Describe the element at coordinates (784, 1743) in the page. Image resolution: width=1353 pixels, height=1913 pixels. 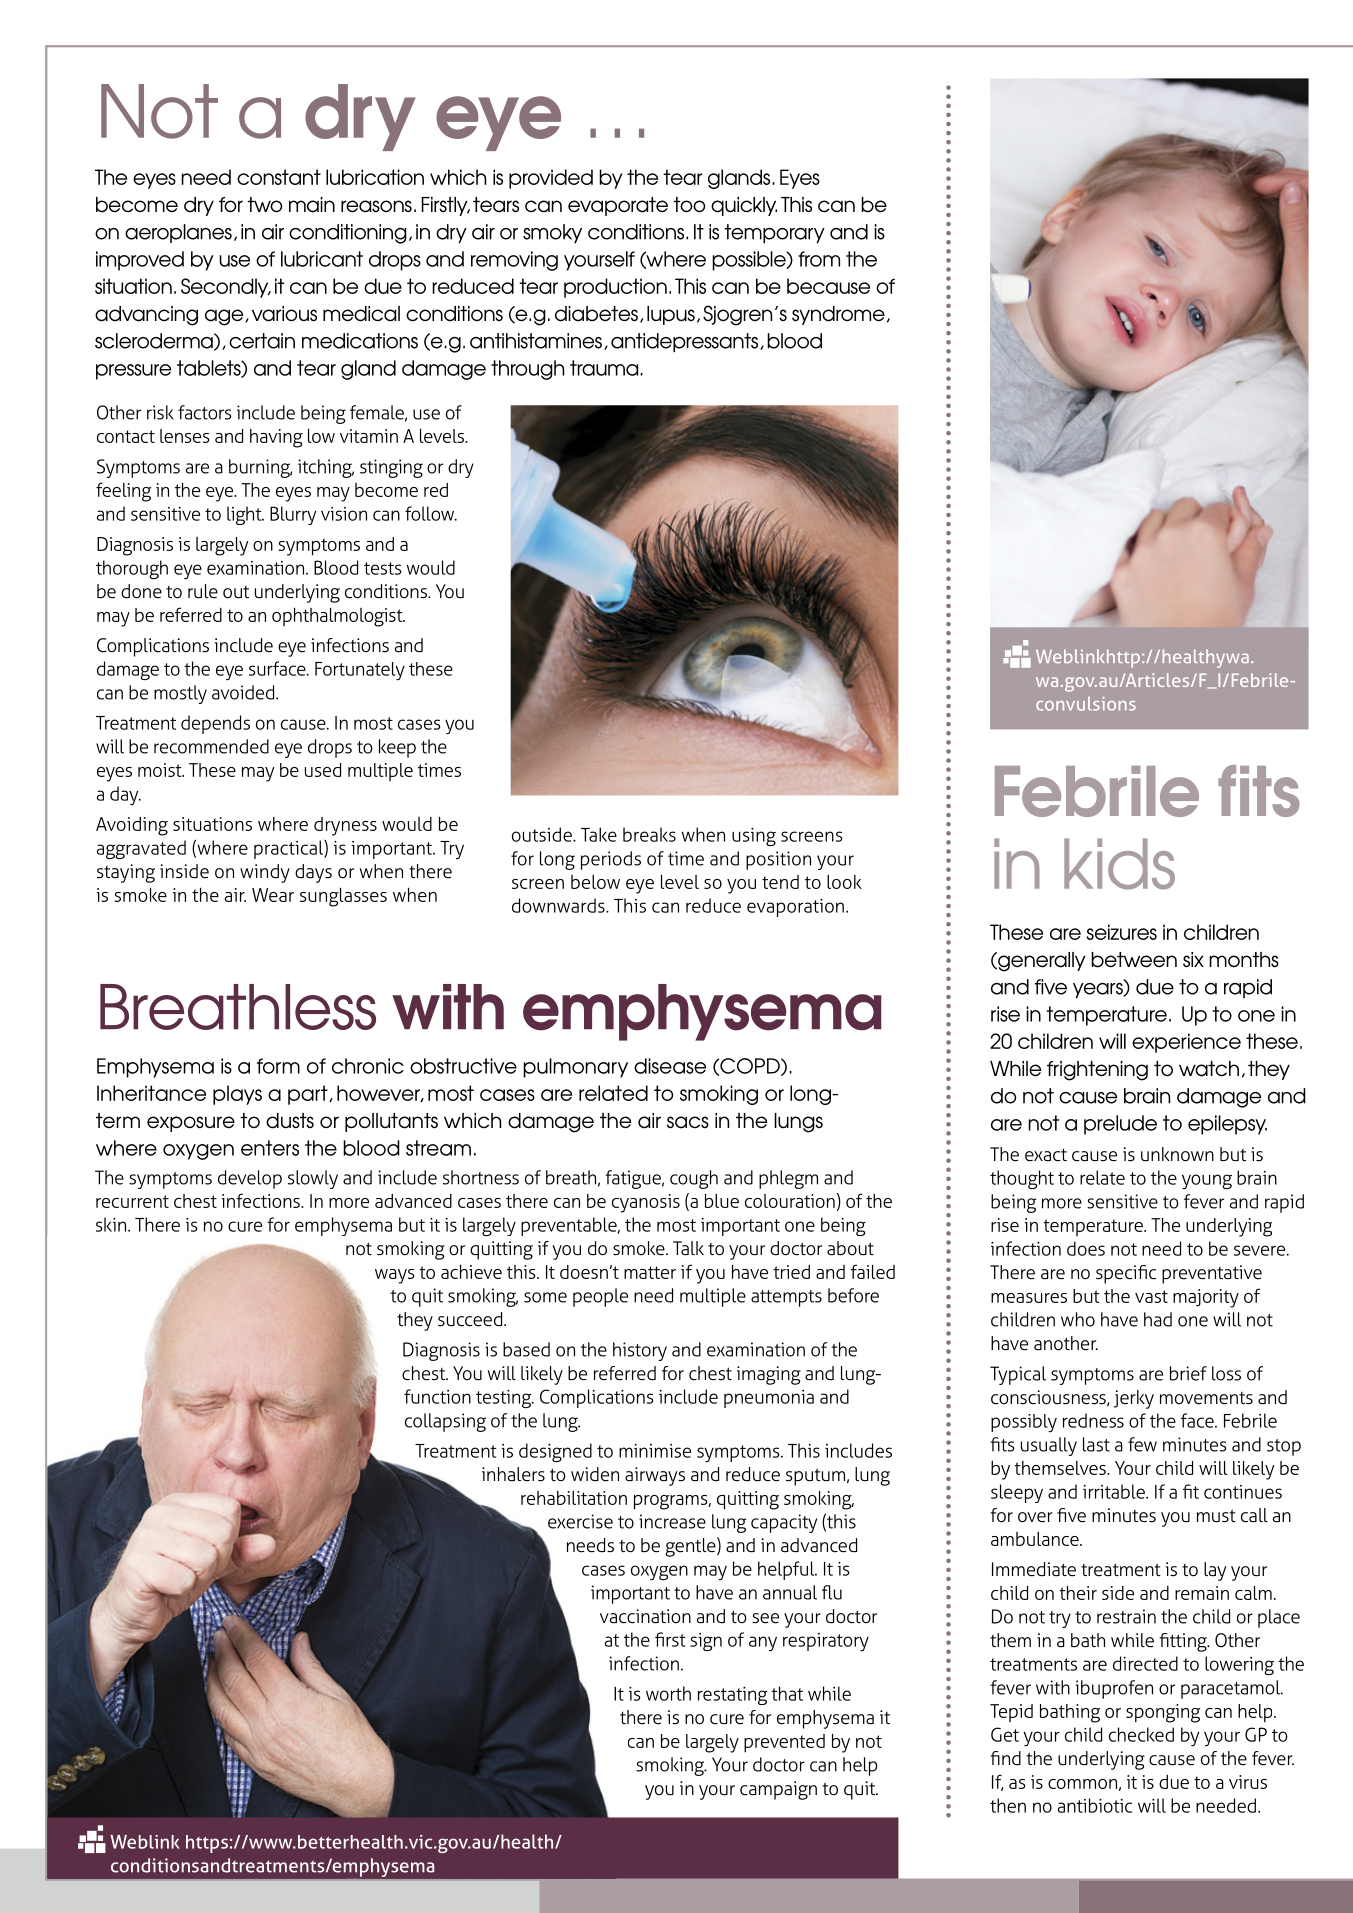
I see `prevented` at that location.
